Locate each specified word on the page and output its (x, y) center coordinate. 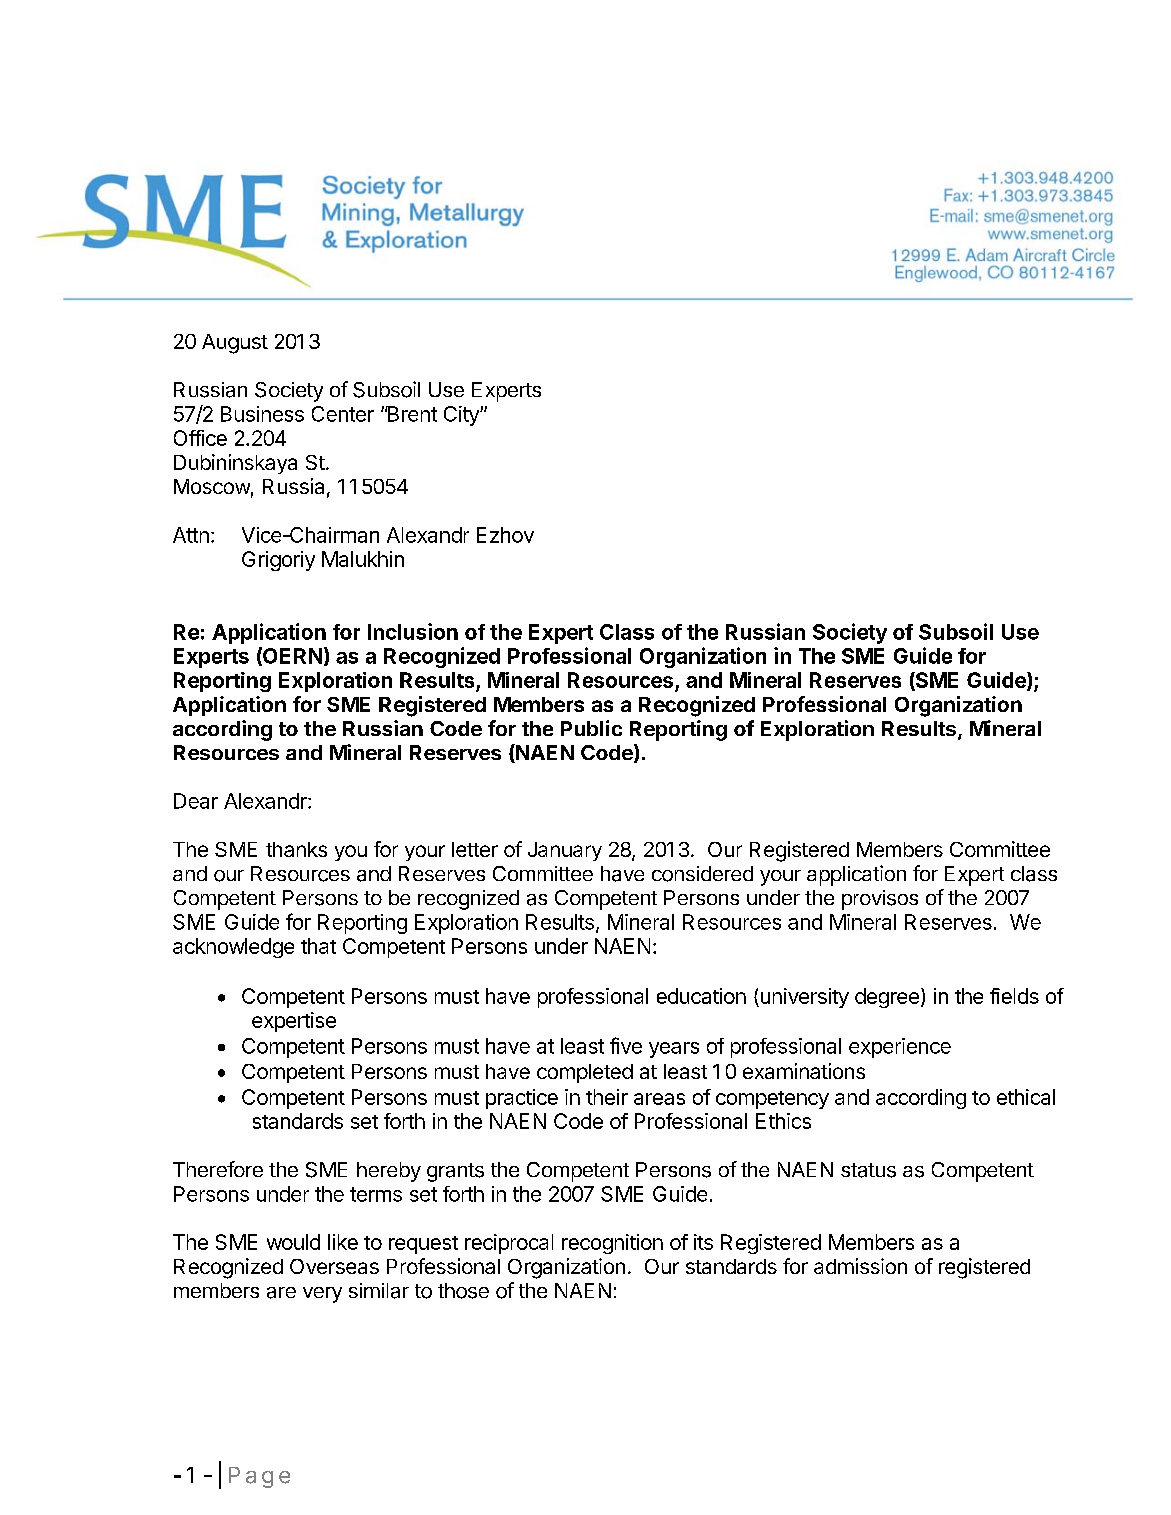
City (462, 416)
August (235, 344)
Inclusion (413, 631)
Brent (411, 414)
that (318, 946)
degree (887, 998)
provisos (880, 900)
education (701, 996)
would (293, 1242)
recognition (612, 1244)
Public (591, 728)
